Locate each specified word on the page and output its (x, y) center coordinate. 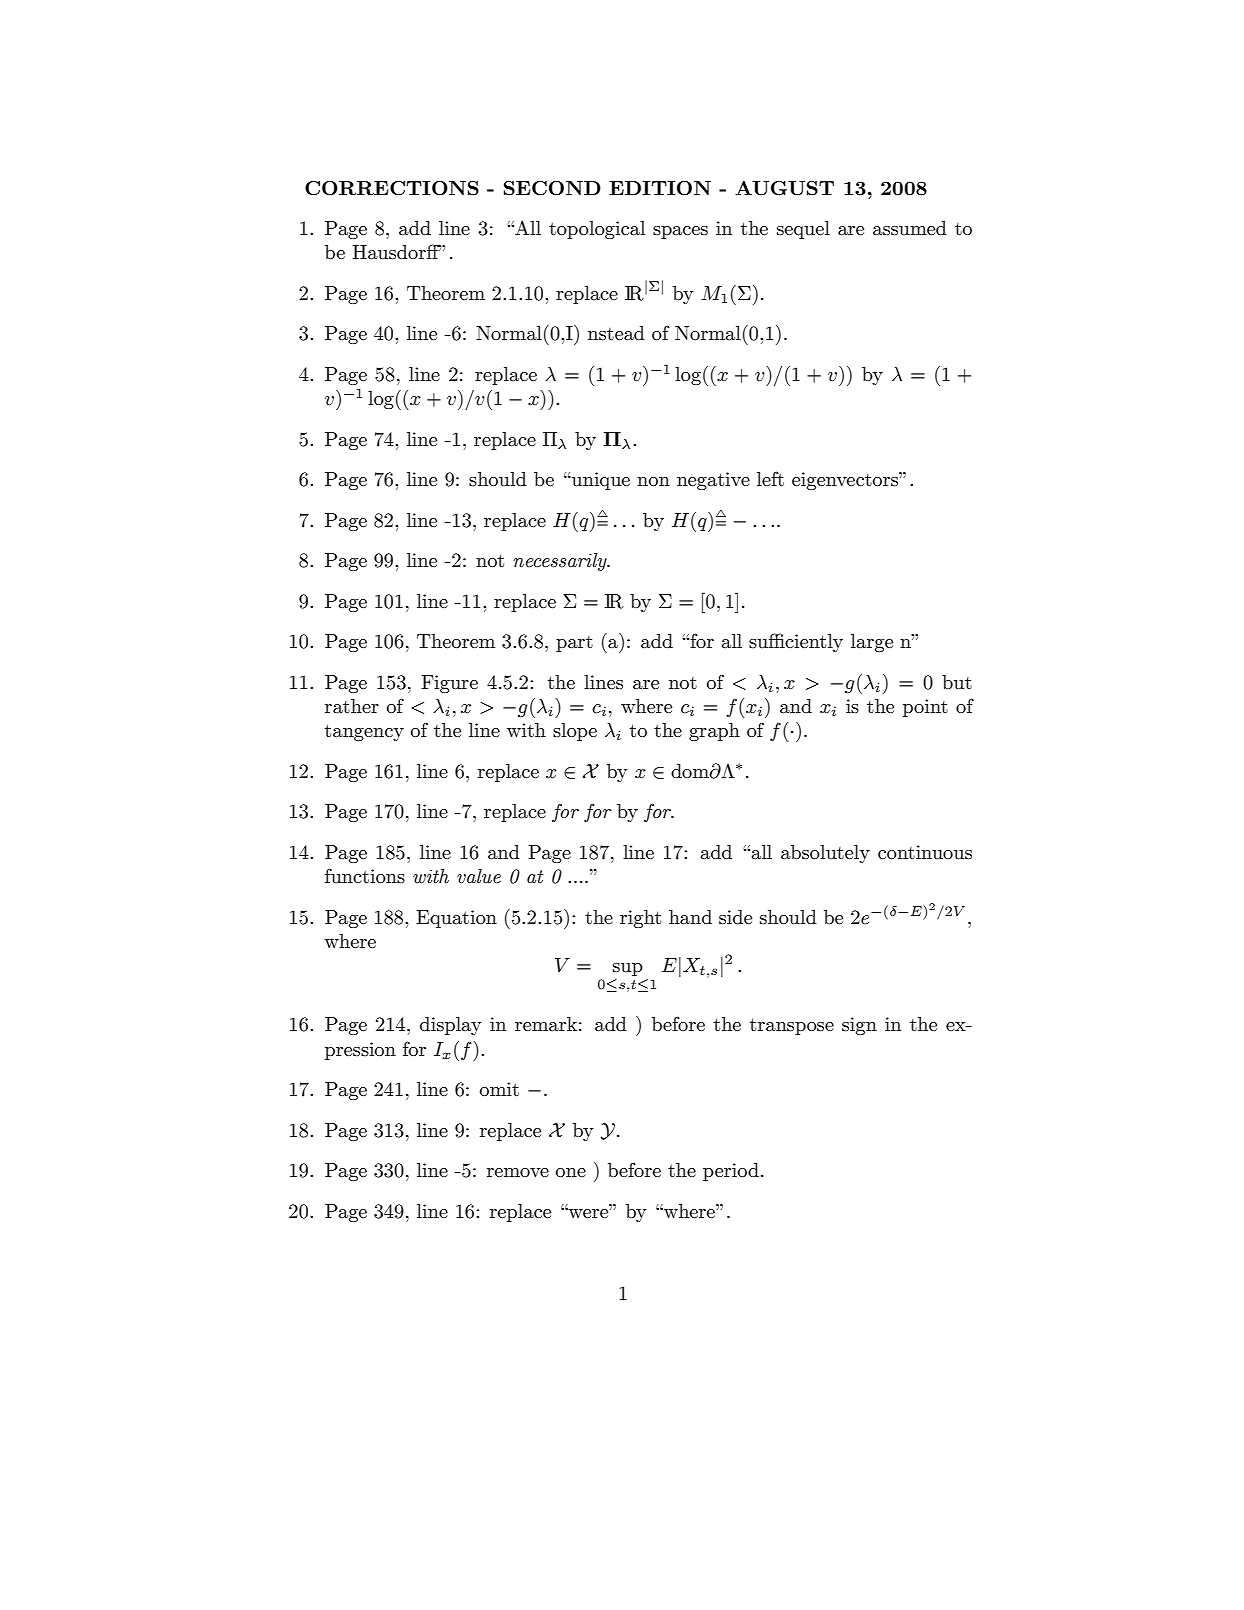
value (479, 876)
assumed (910, 228)
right (640, 919)
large (872, 643)
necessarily (561, 562)
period (731, 1172)
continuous (925, 852)
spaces (680, 232)
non (653, 481)
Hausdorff (396, 252)
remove (518, 1173)
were (588, 1213)
